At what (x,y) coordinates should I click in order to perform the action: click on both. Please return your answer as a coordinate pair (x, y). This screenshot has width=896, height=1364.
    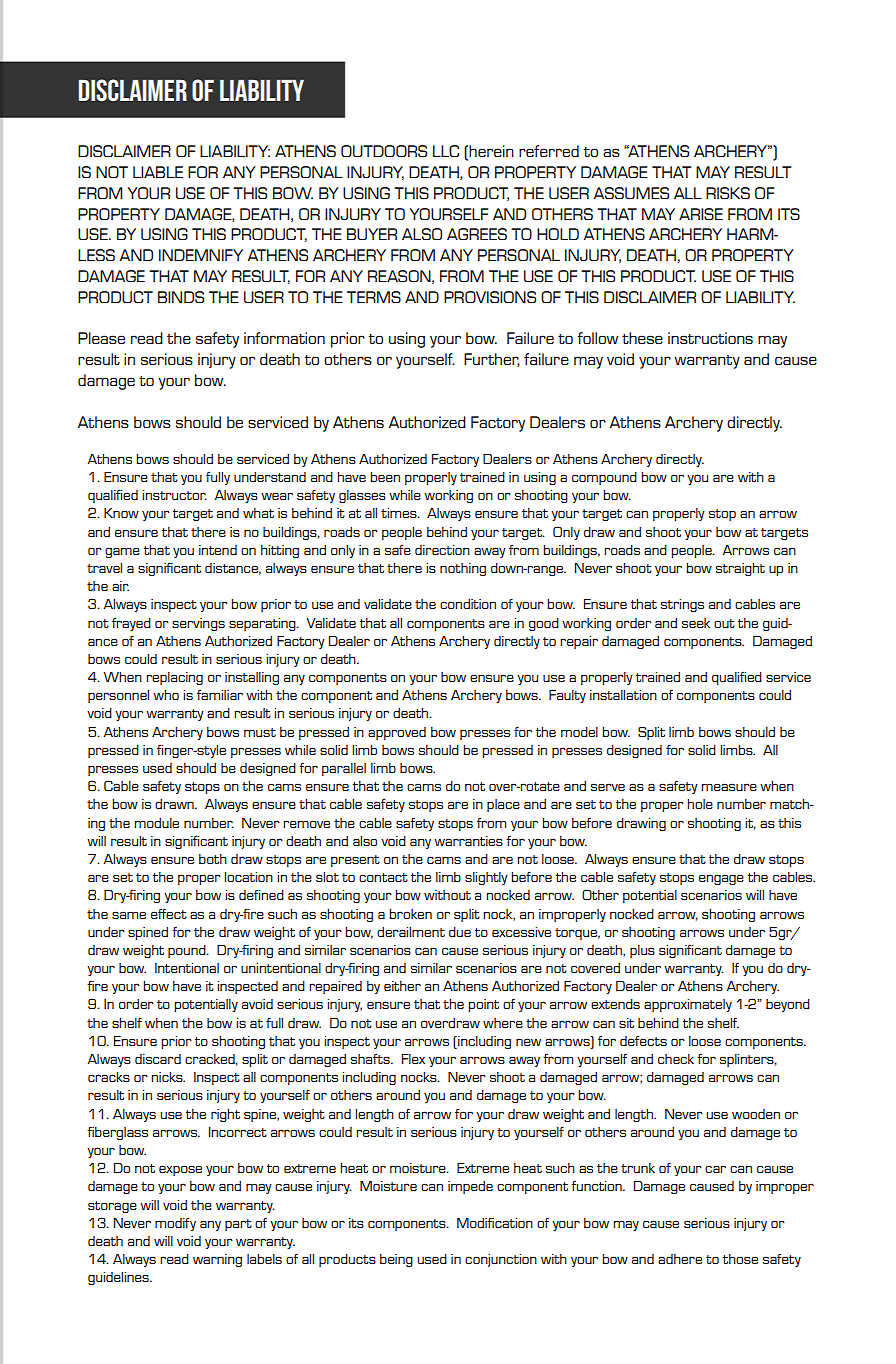
    Looking at the image, I should click on (213, 859).
